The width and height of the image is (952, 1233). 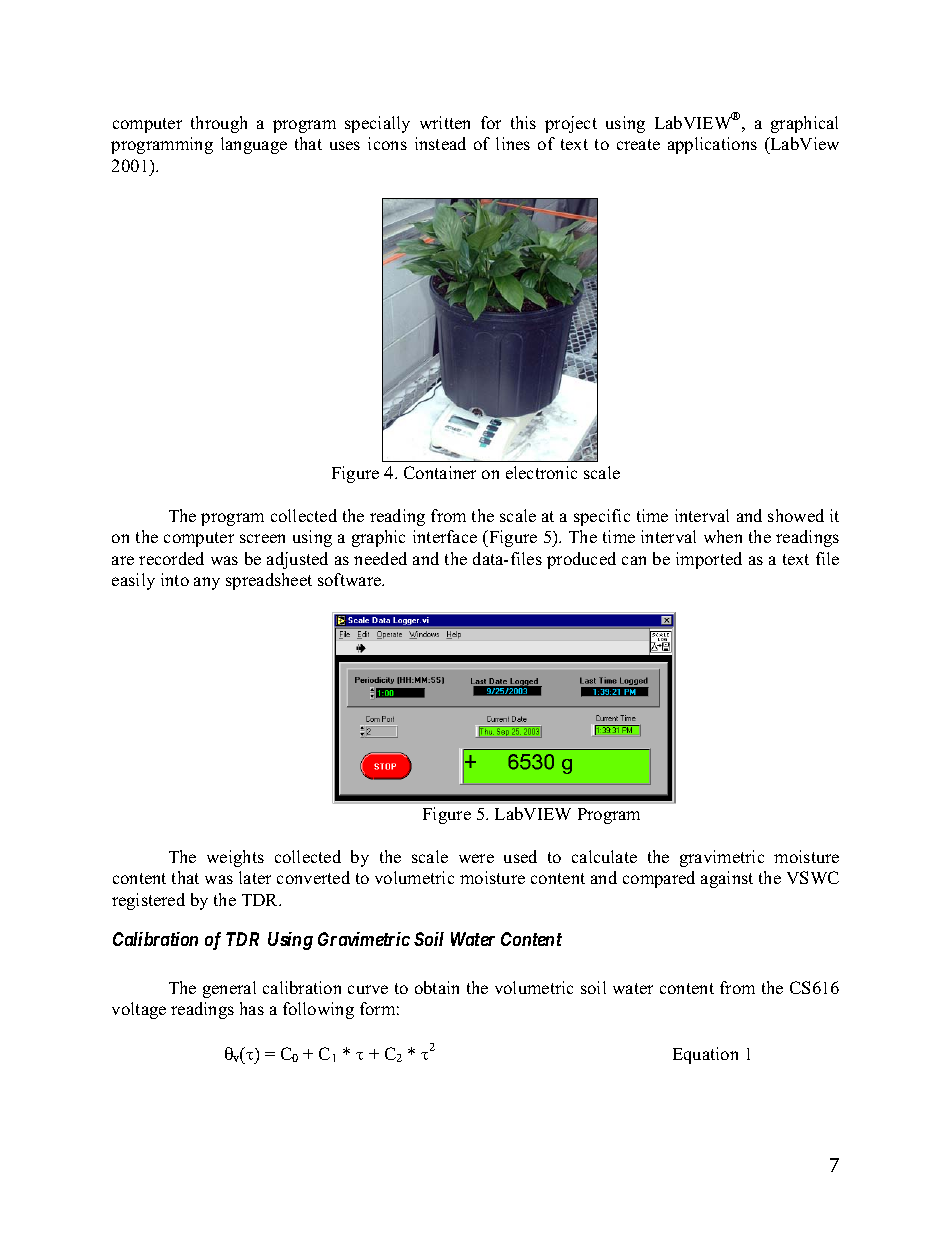 What do you see at coordinates (219, 124) in the image?
I see `through` at bounding box center [219, 124].
